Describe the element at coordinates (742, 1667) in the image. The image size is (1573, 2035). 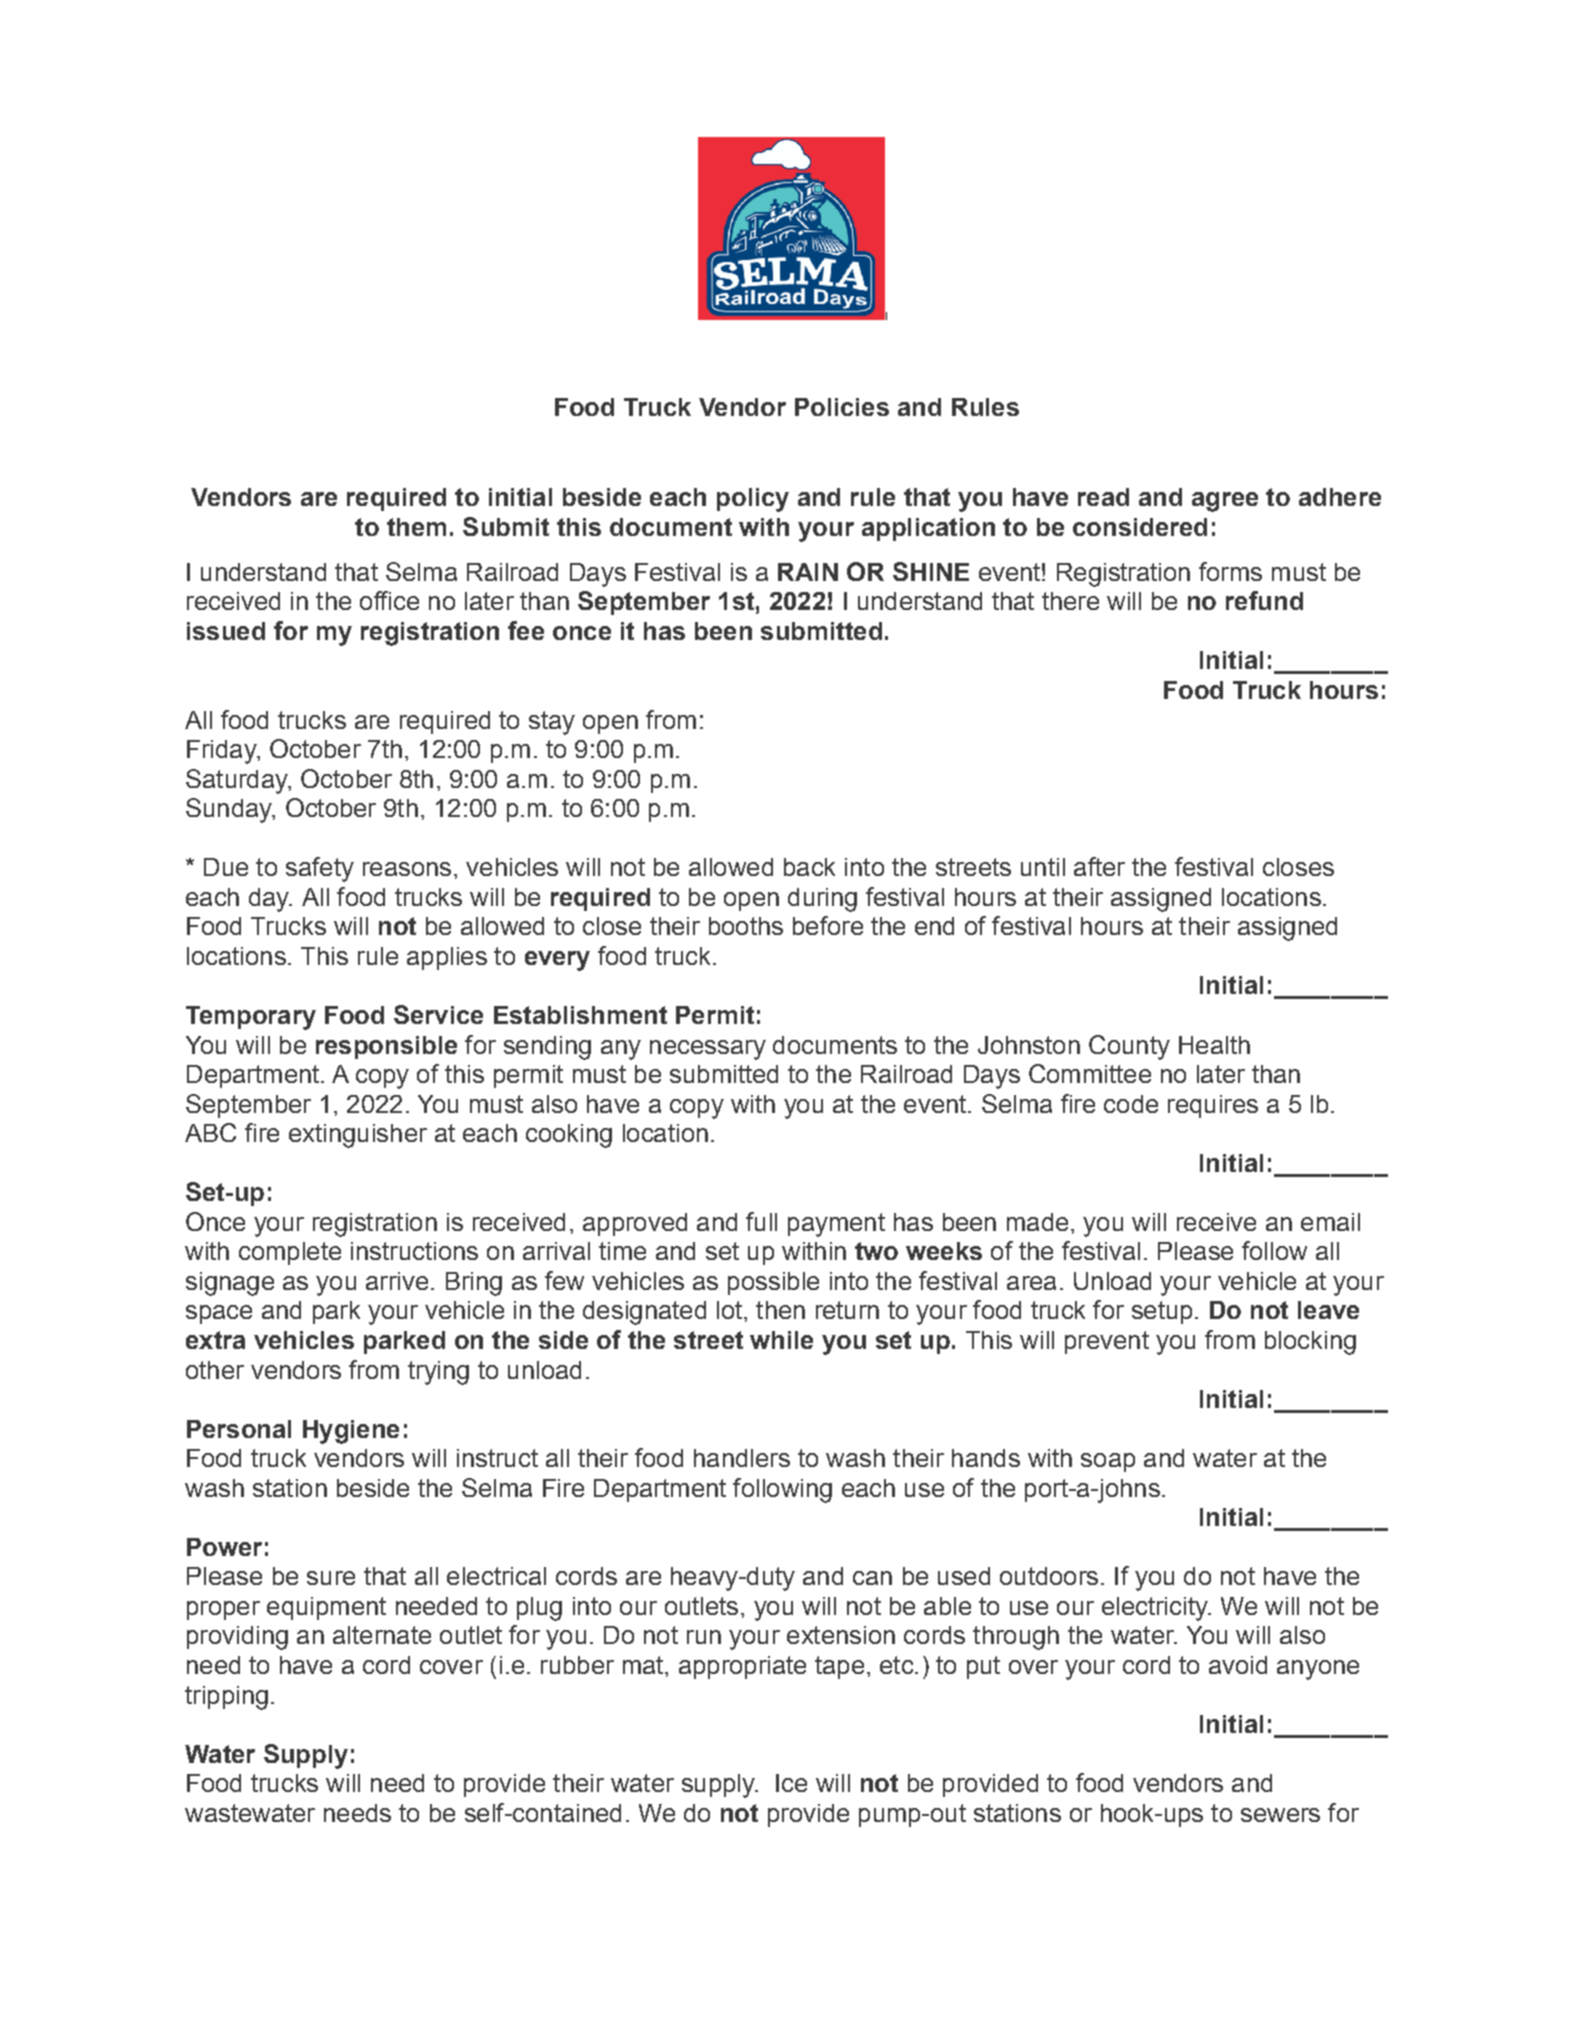
I see `appropriate` at that location.
